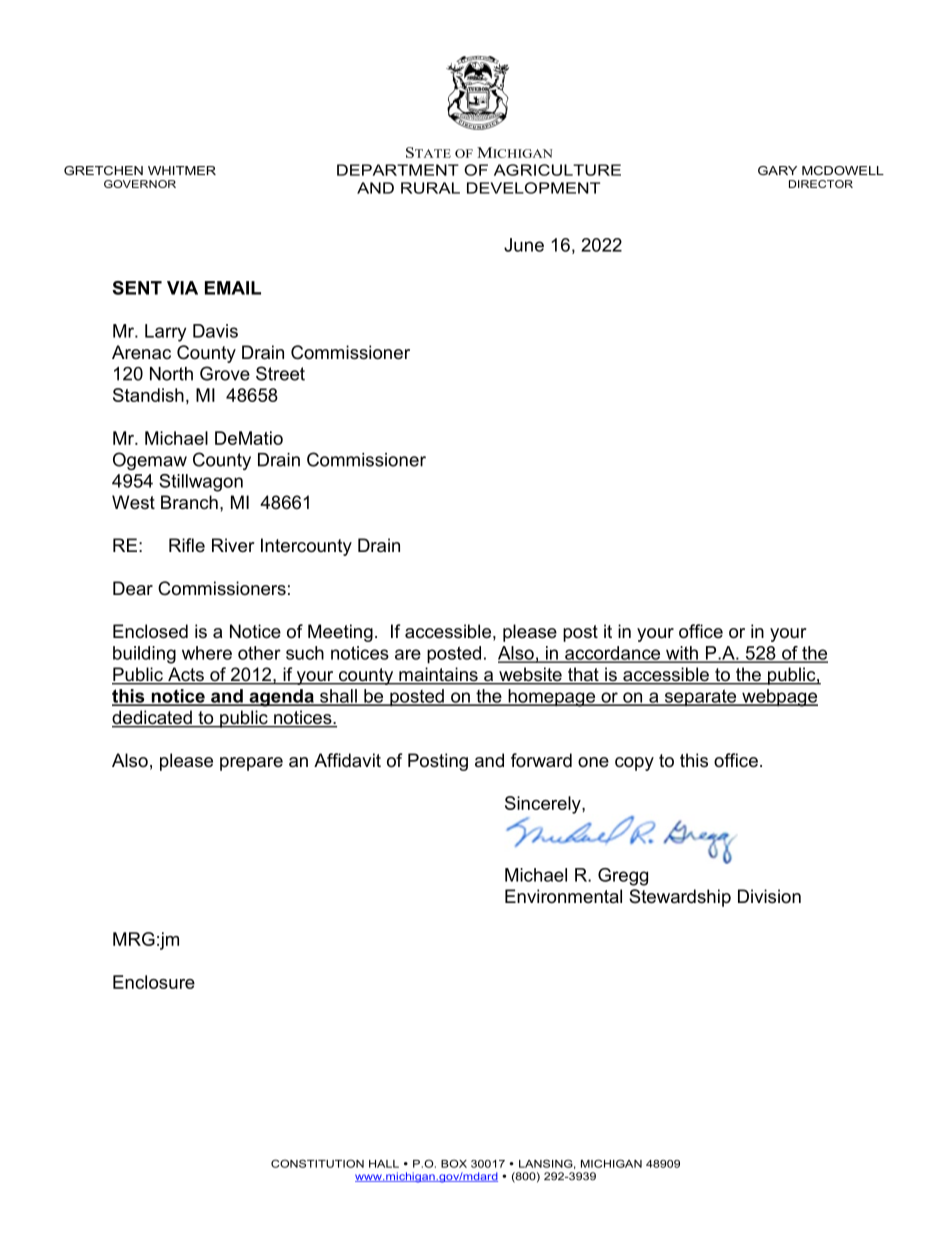 The width and height of the page is (952, 1233). What do you see at coordinates (150, 631) in the page?
I see `Enclosed` at bounding box center [150, 631].
